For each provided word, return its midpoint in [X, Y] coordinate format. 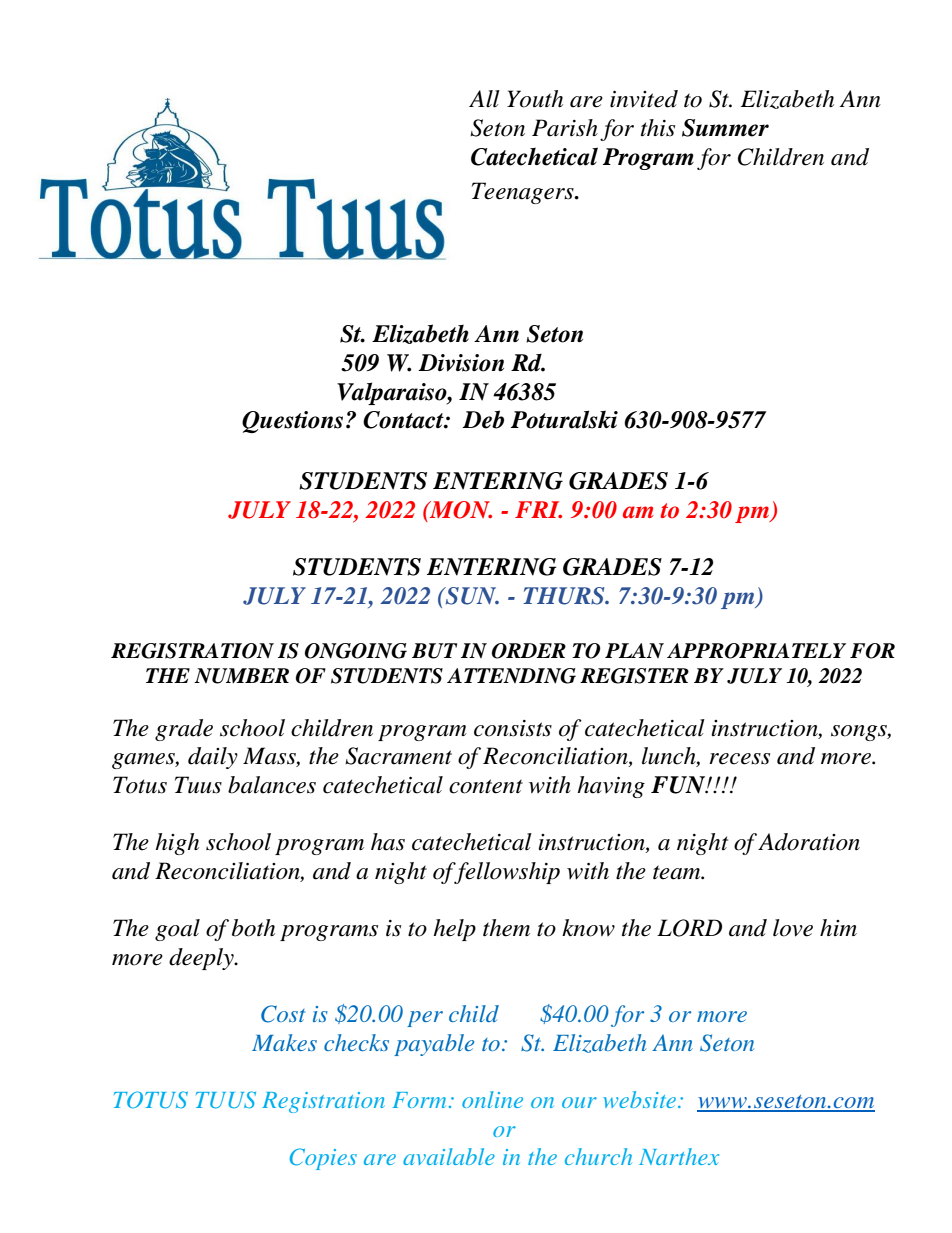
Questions [292, 422]
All [484, 99]
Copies [323, 1159]
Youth [535, 99]
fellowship [506, 873]
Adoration [809, 842]
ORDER [529, 651]
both [253, 928]
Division [461, 363]
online [492, 1099]
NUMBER [241, 676]
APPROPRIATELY [756, 651]
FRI [538, 509]
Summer [725, 128]
